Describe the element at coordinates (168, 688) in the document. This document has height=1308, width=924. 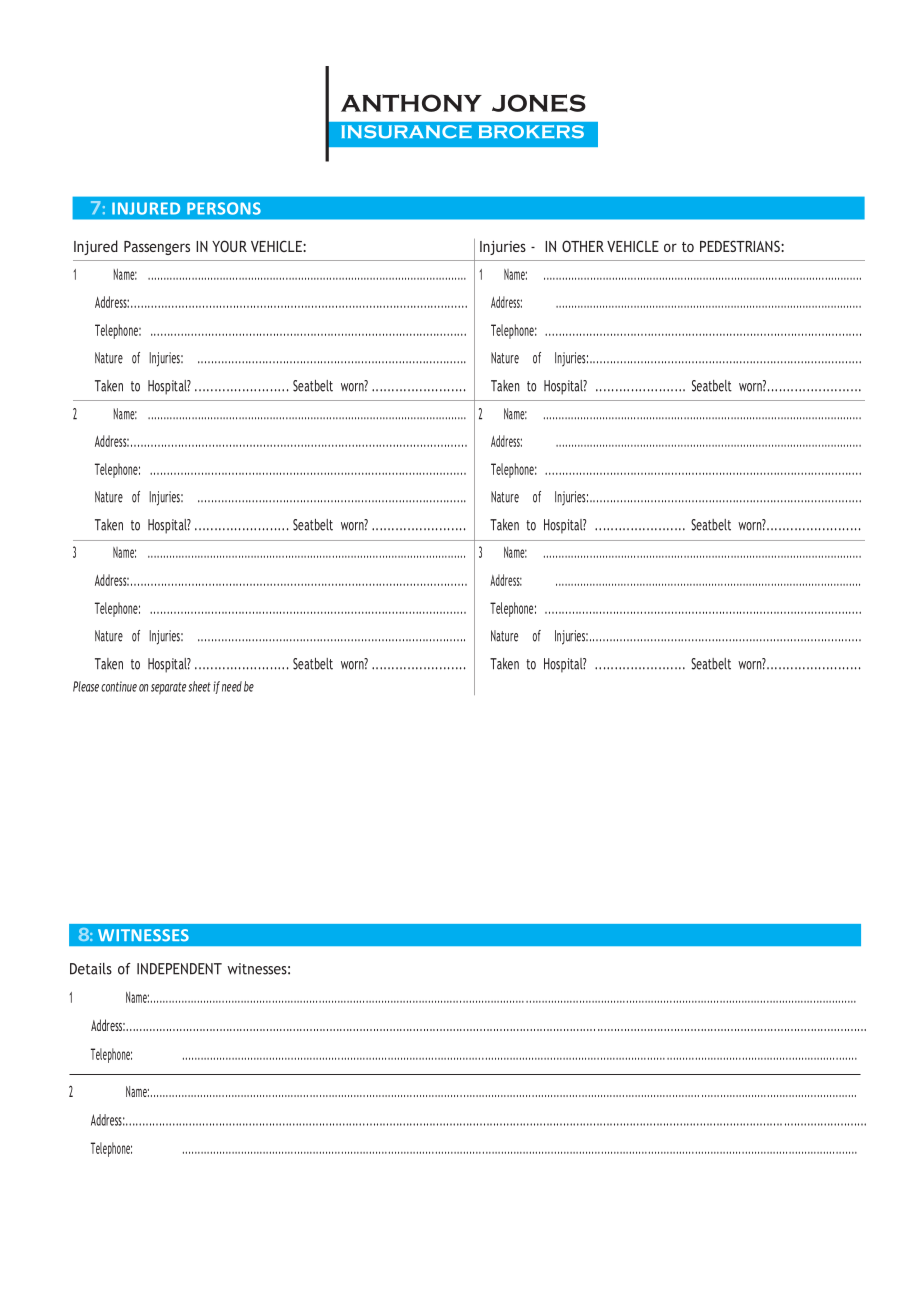
I see `separate` at that location.
